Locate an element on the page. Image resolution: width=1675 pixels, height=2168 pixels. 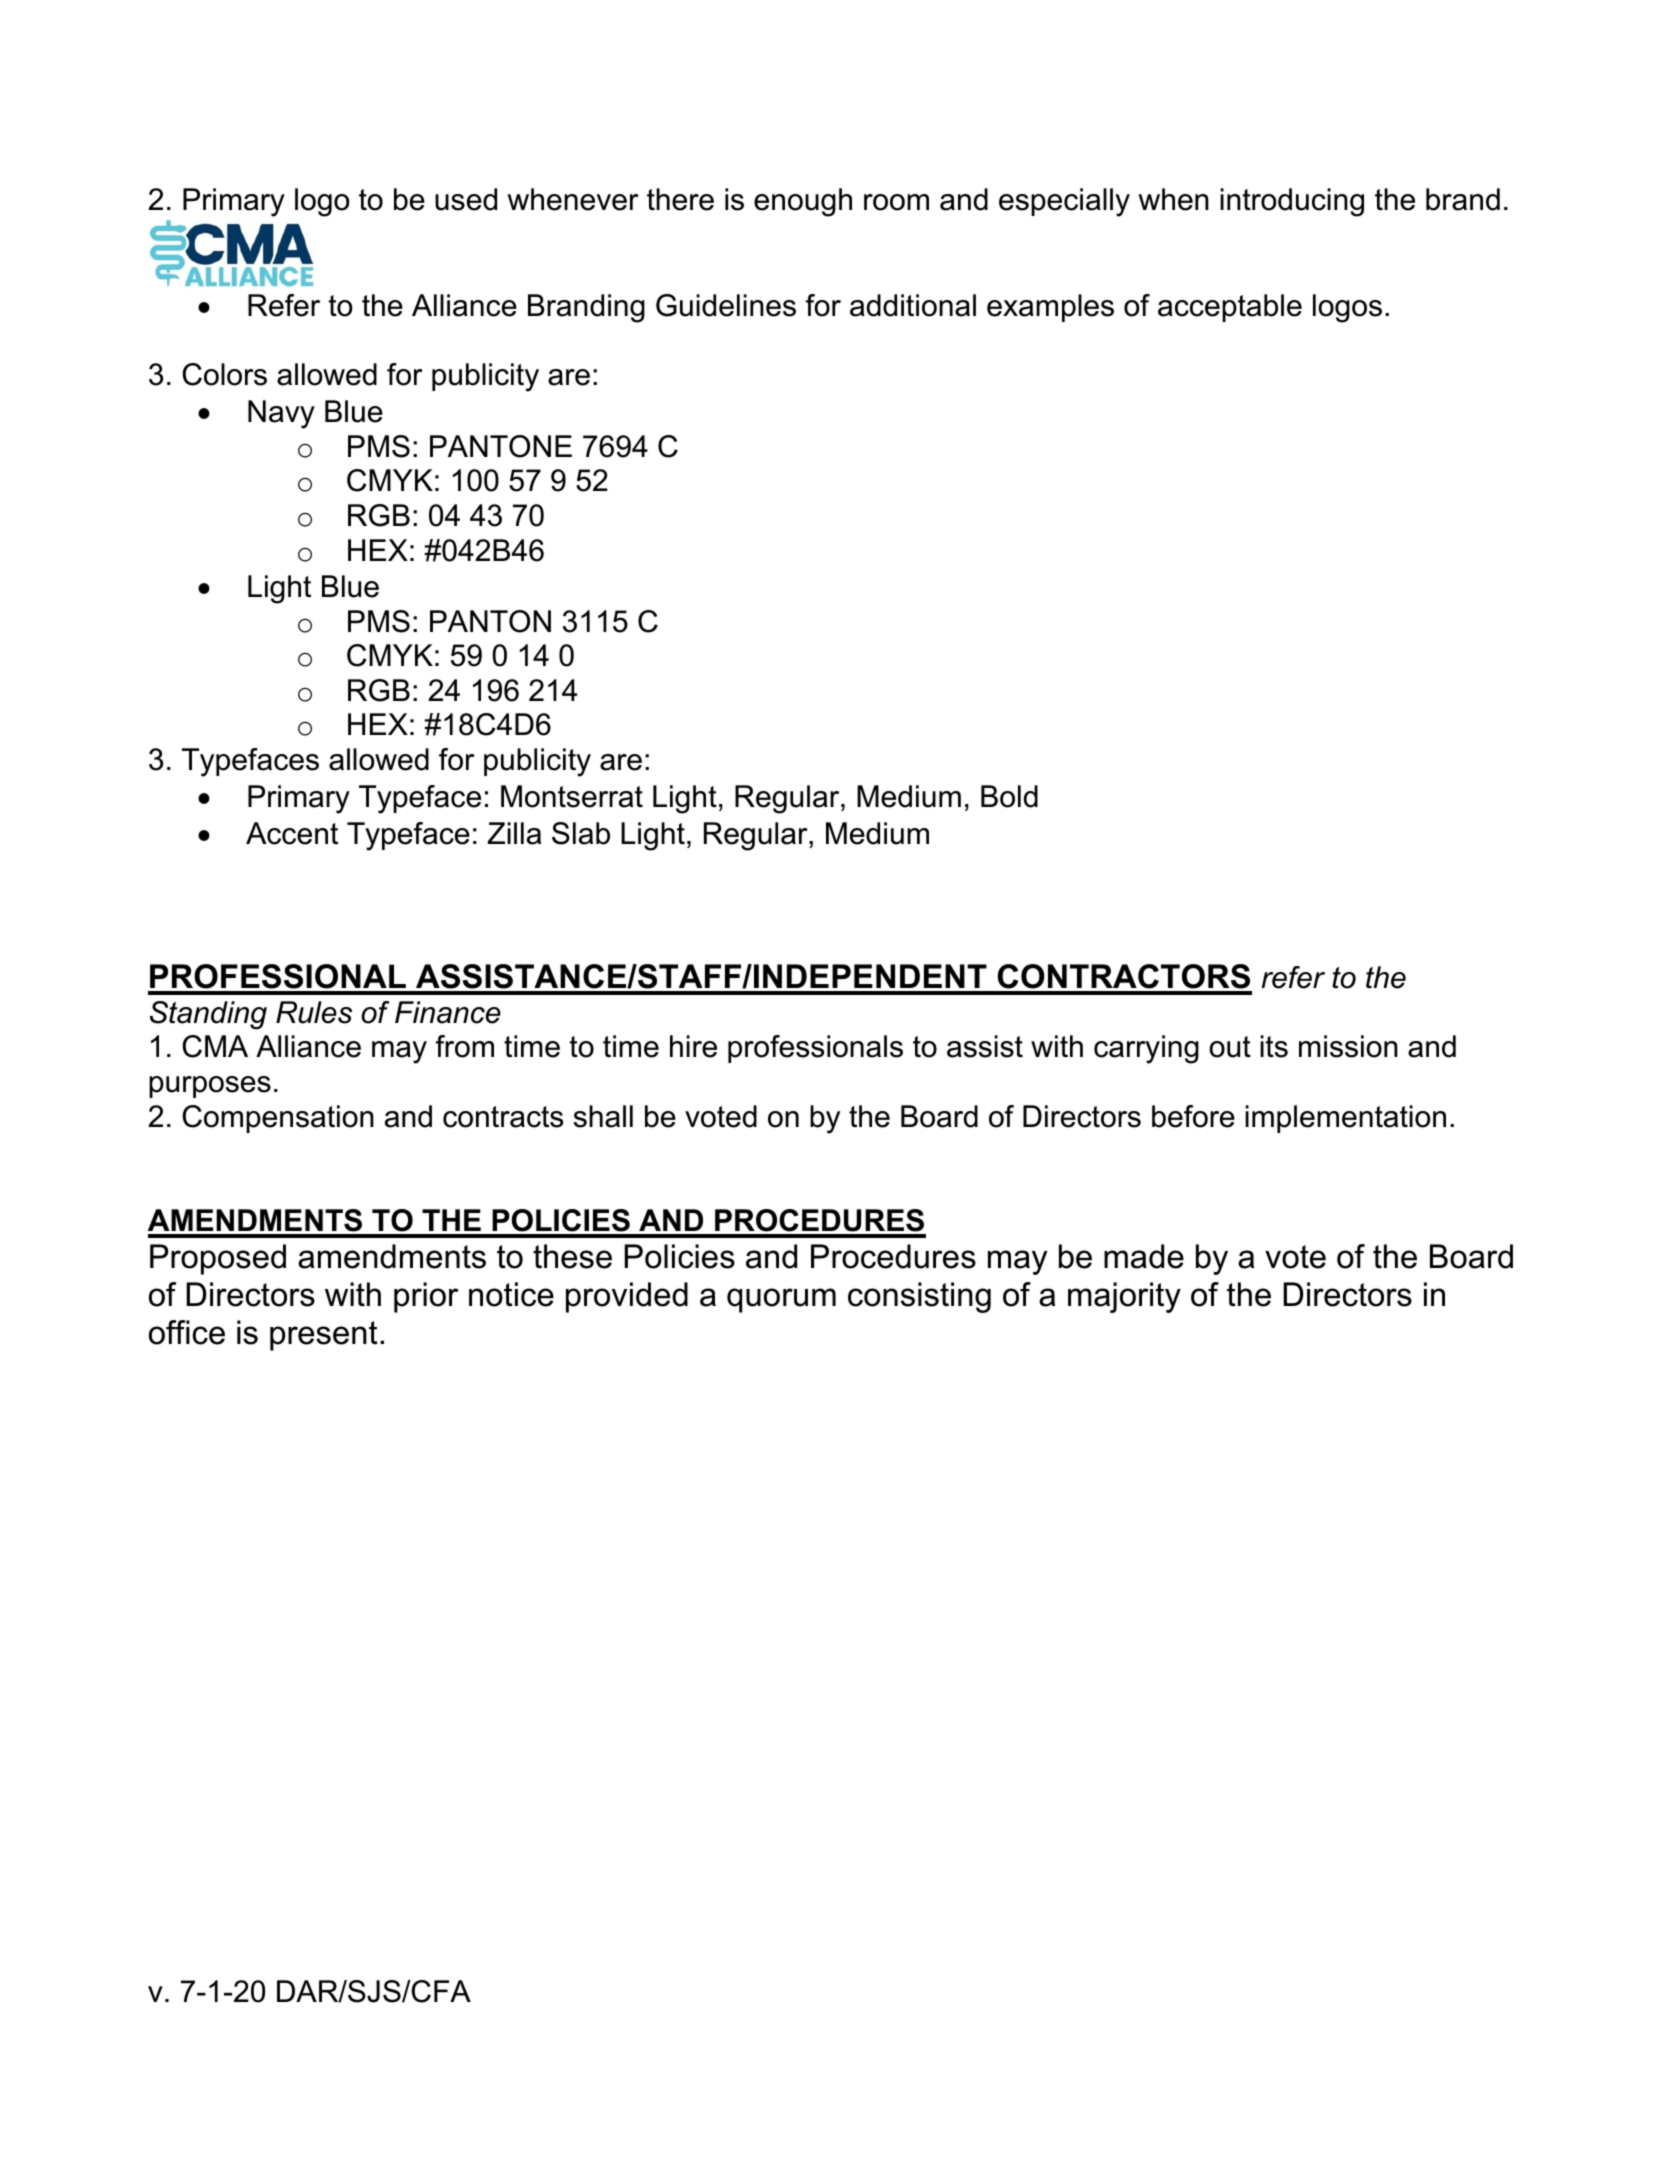
introducing is located at coordinates (1292, 202).
